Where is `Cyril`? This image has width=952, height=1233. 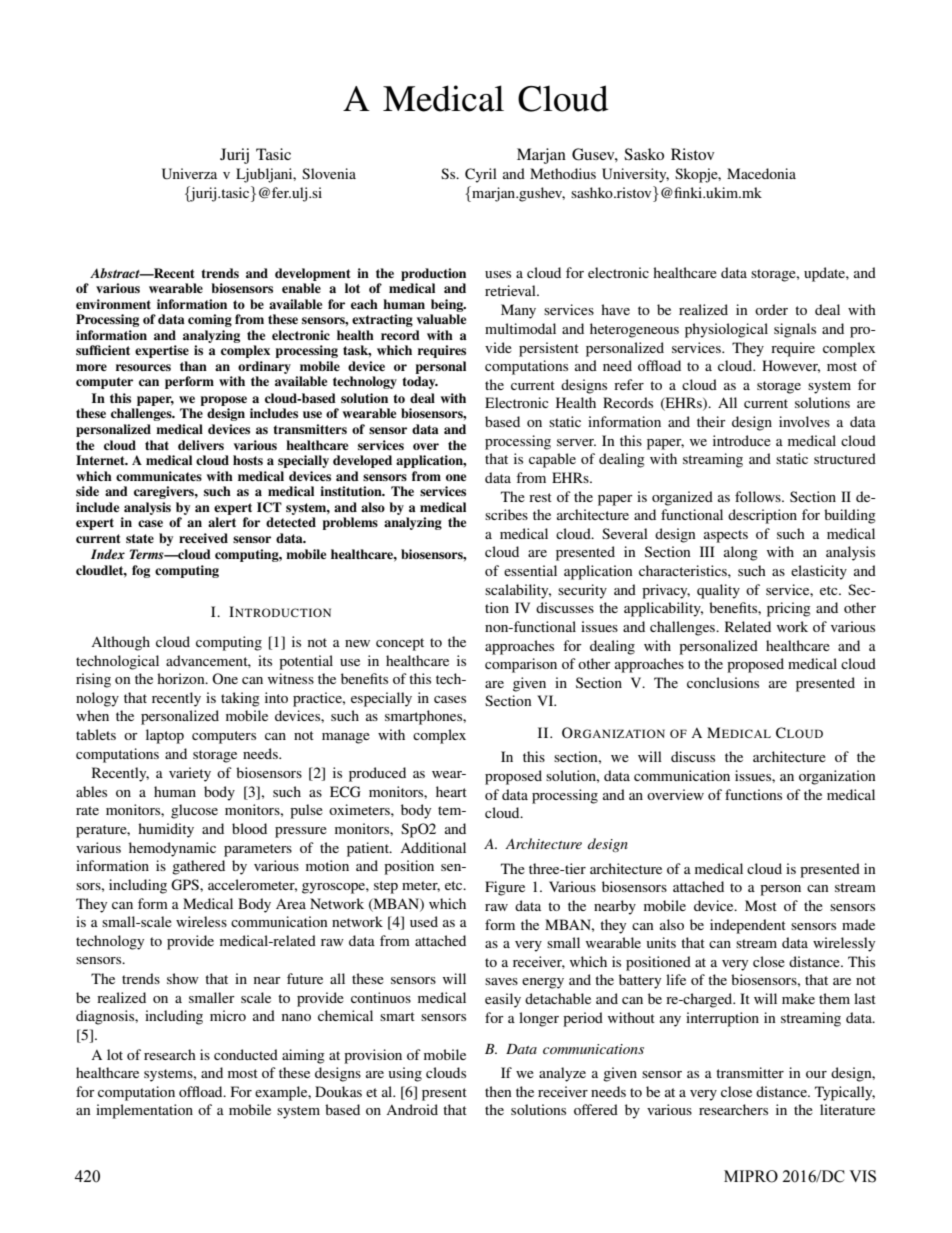
Cyril is located at coordinates (481, 175).
